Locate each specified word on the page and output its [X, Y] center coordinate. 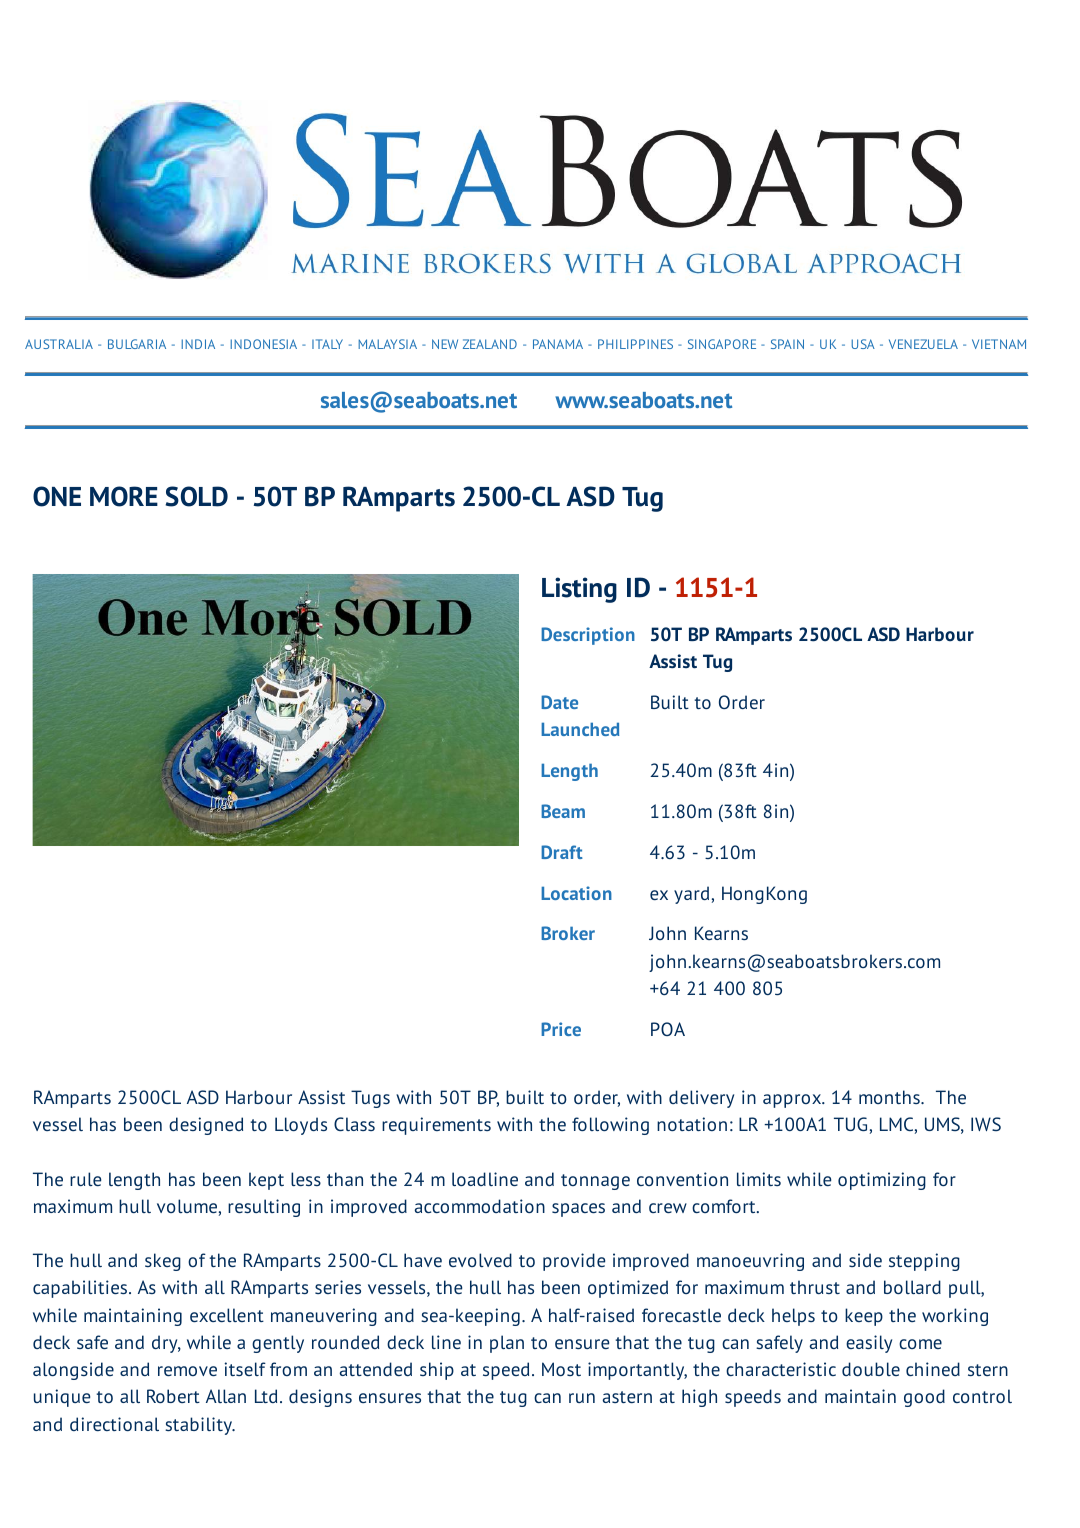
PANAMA [558, 344]
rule [85, 1179]
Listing [579, 590]
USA [863, 344]
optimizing [882, 1181]
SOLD [196, 496]
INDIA [198, 344]
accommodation [480, 1206]
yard [691, 895]
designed [206, 1126]
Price [561, 1029]
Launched [580, 729]
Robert [173, 1396]
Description [588, 636]
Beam [563, 811]
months [890, 1097]
